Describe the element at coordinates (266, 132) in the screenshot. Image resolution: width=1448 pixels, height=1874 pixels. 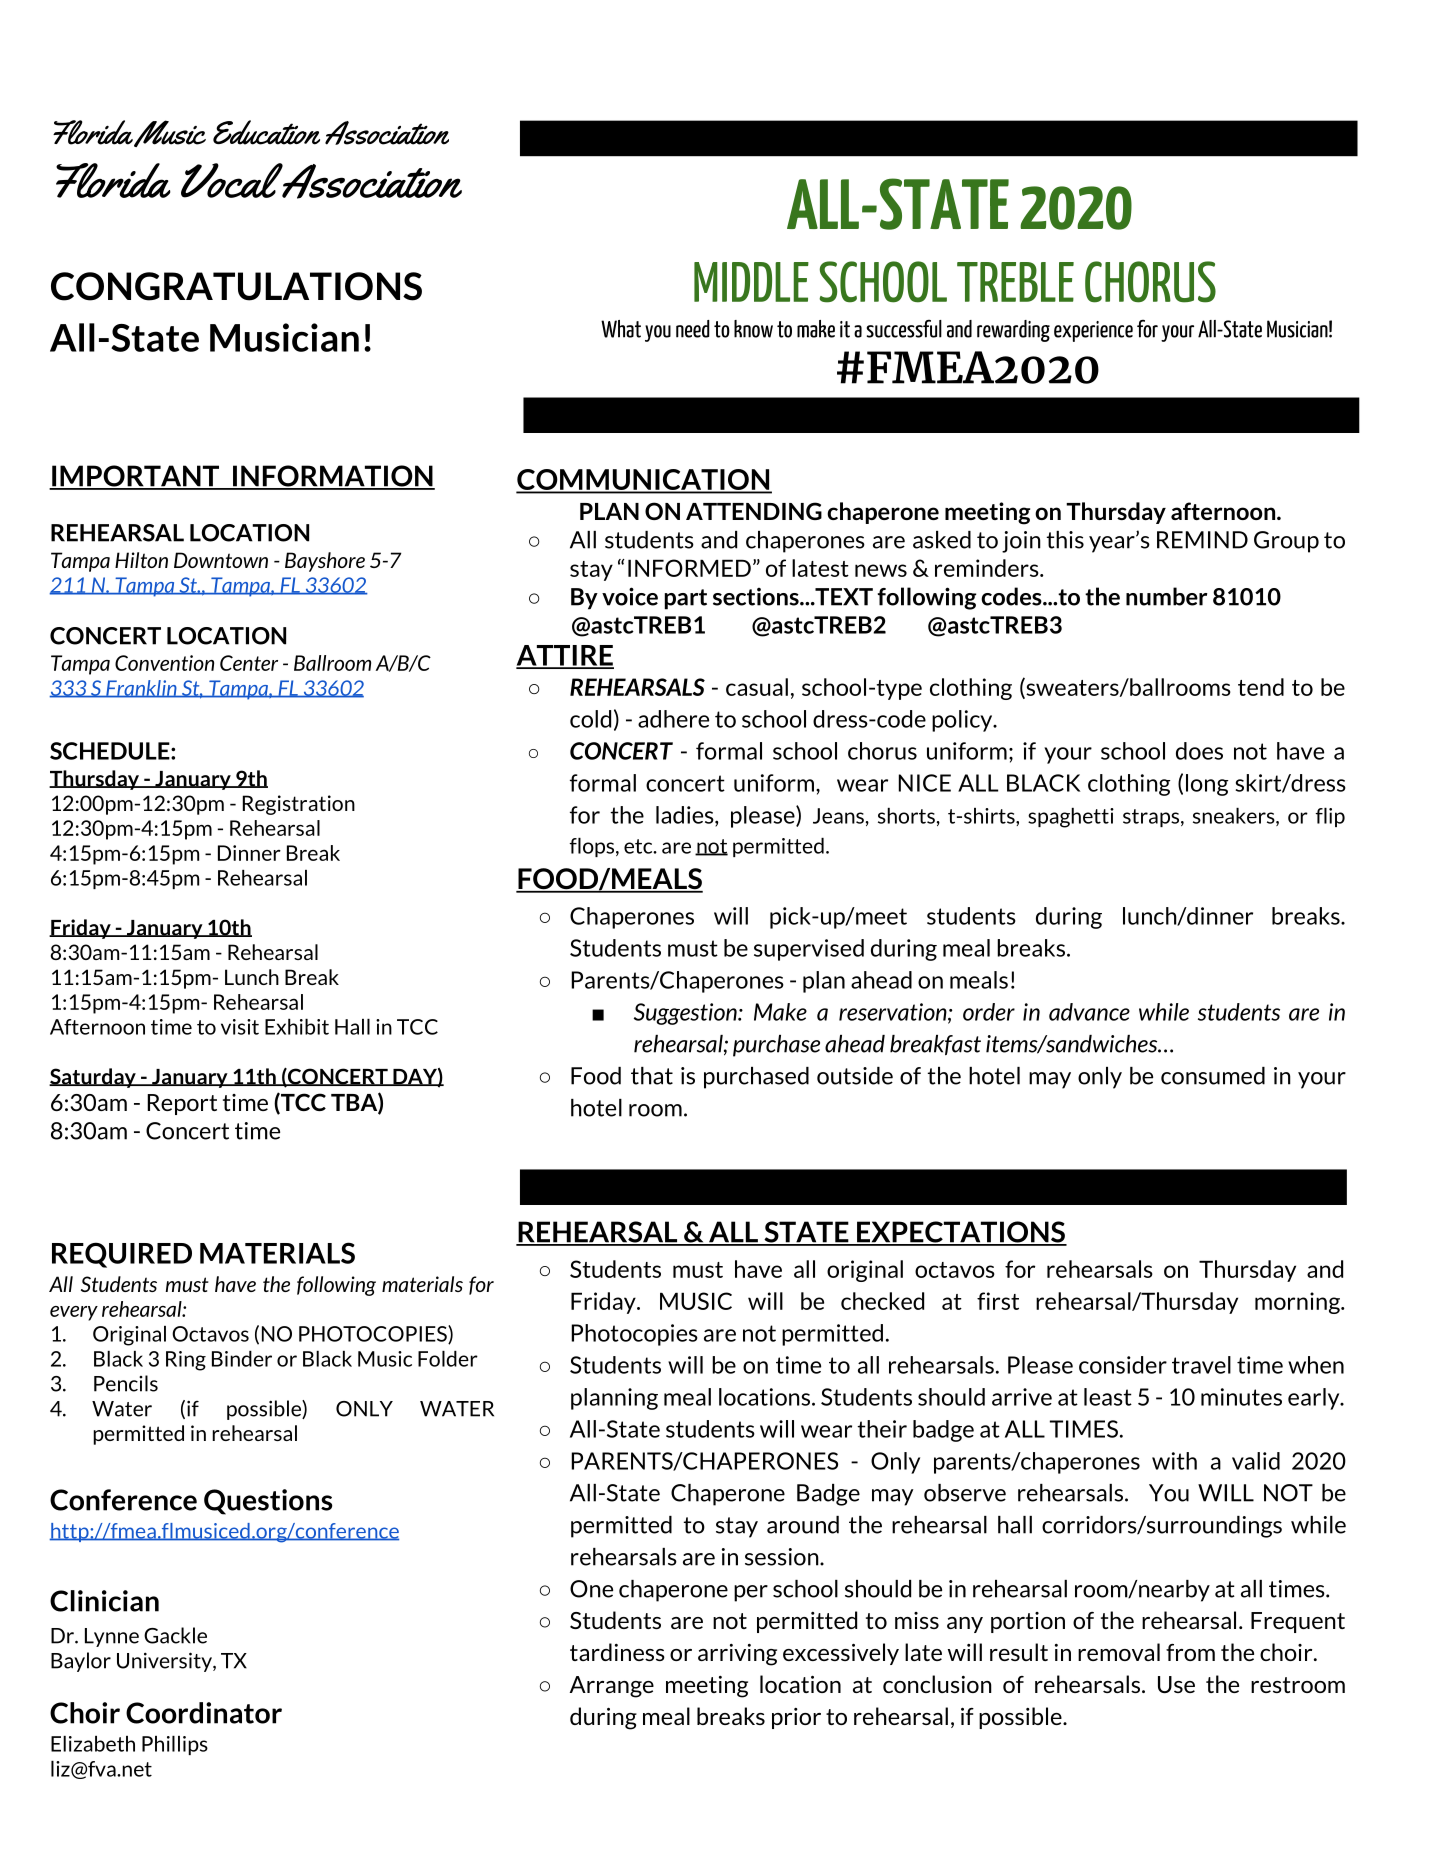
I see `Education` at that location.
